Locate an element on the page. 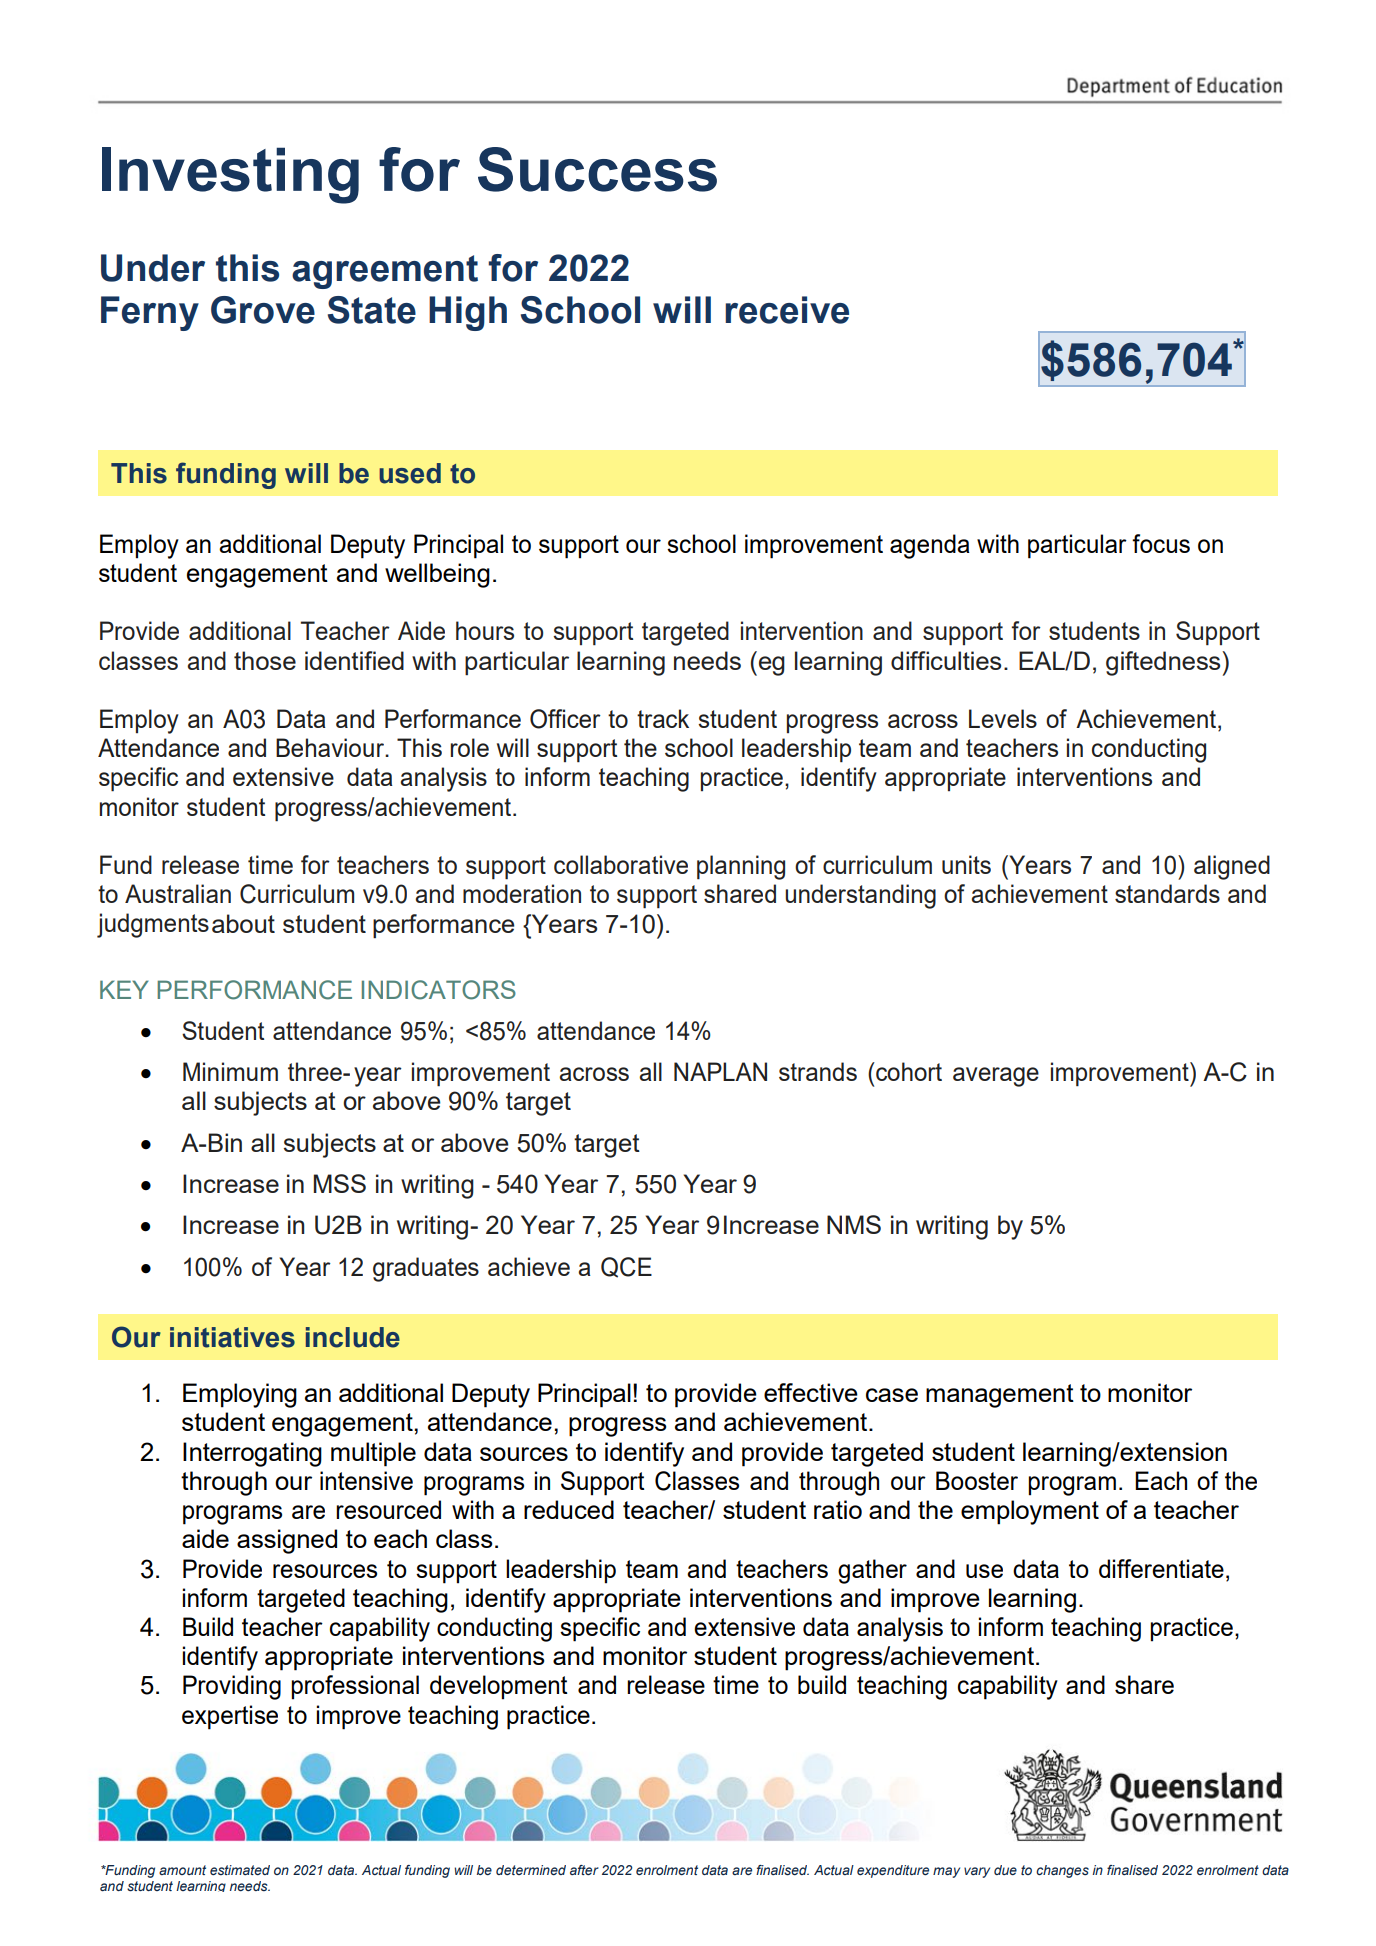 This image has width=1376, height=1946. receive is located at coordinates (787, 310).
